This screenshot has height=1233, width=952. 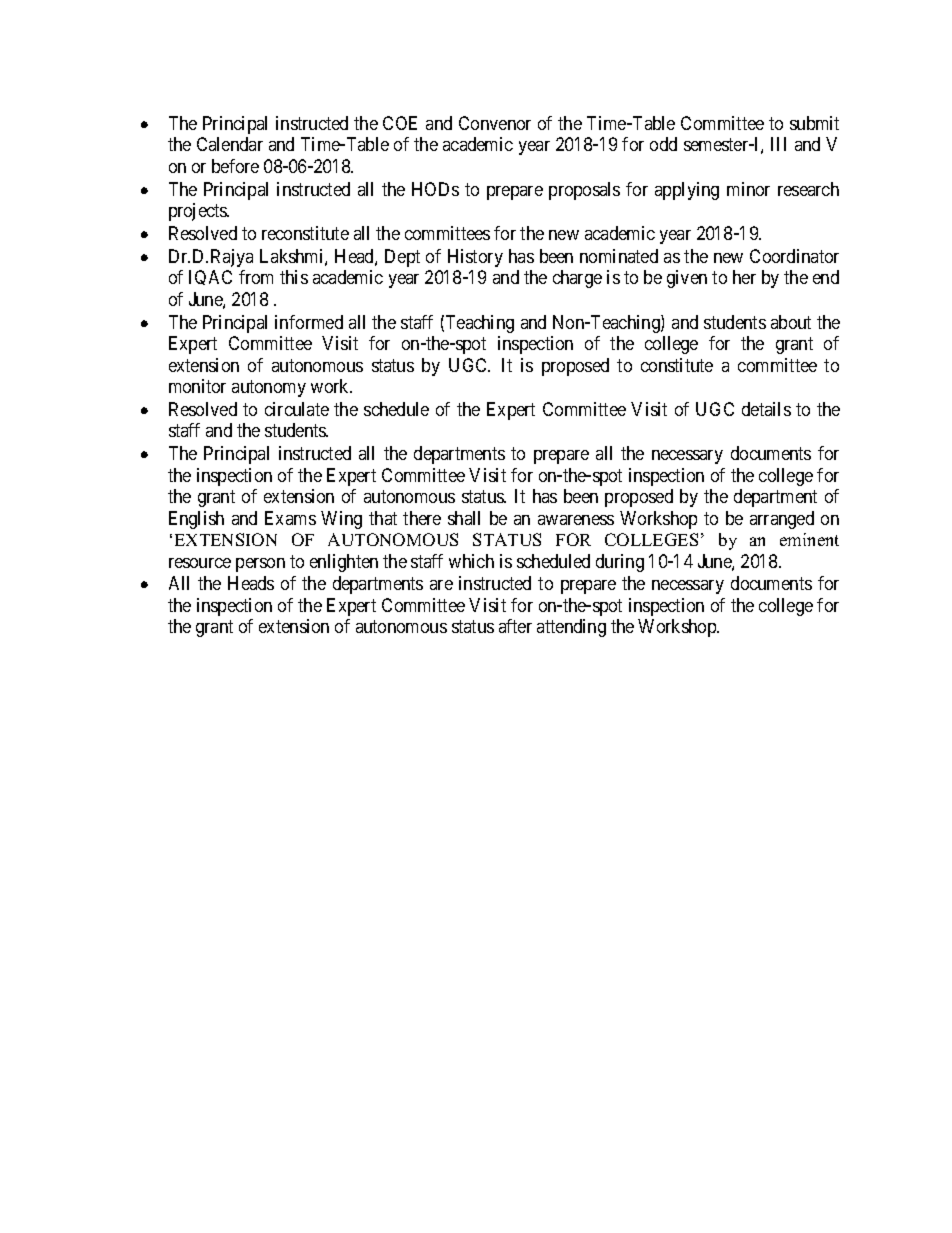 I want to click on shall, so click(x=464, y=518).
